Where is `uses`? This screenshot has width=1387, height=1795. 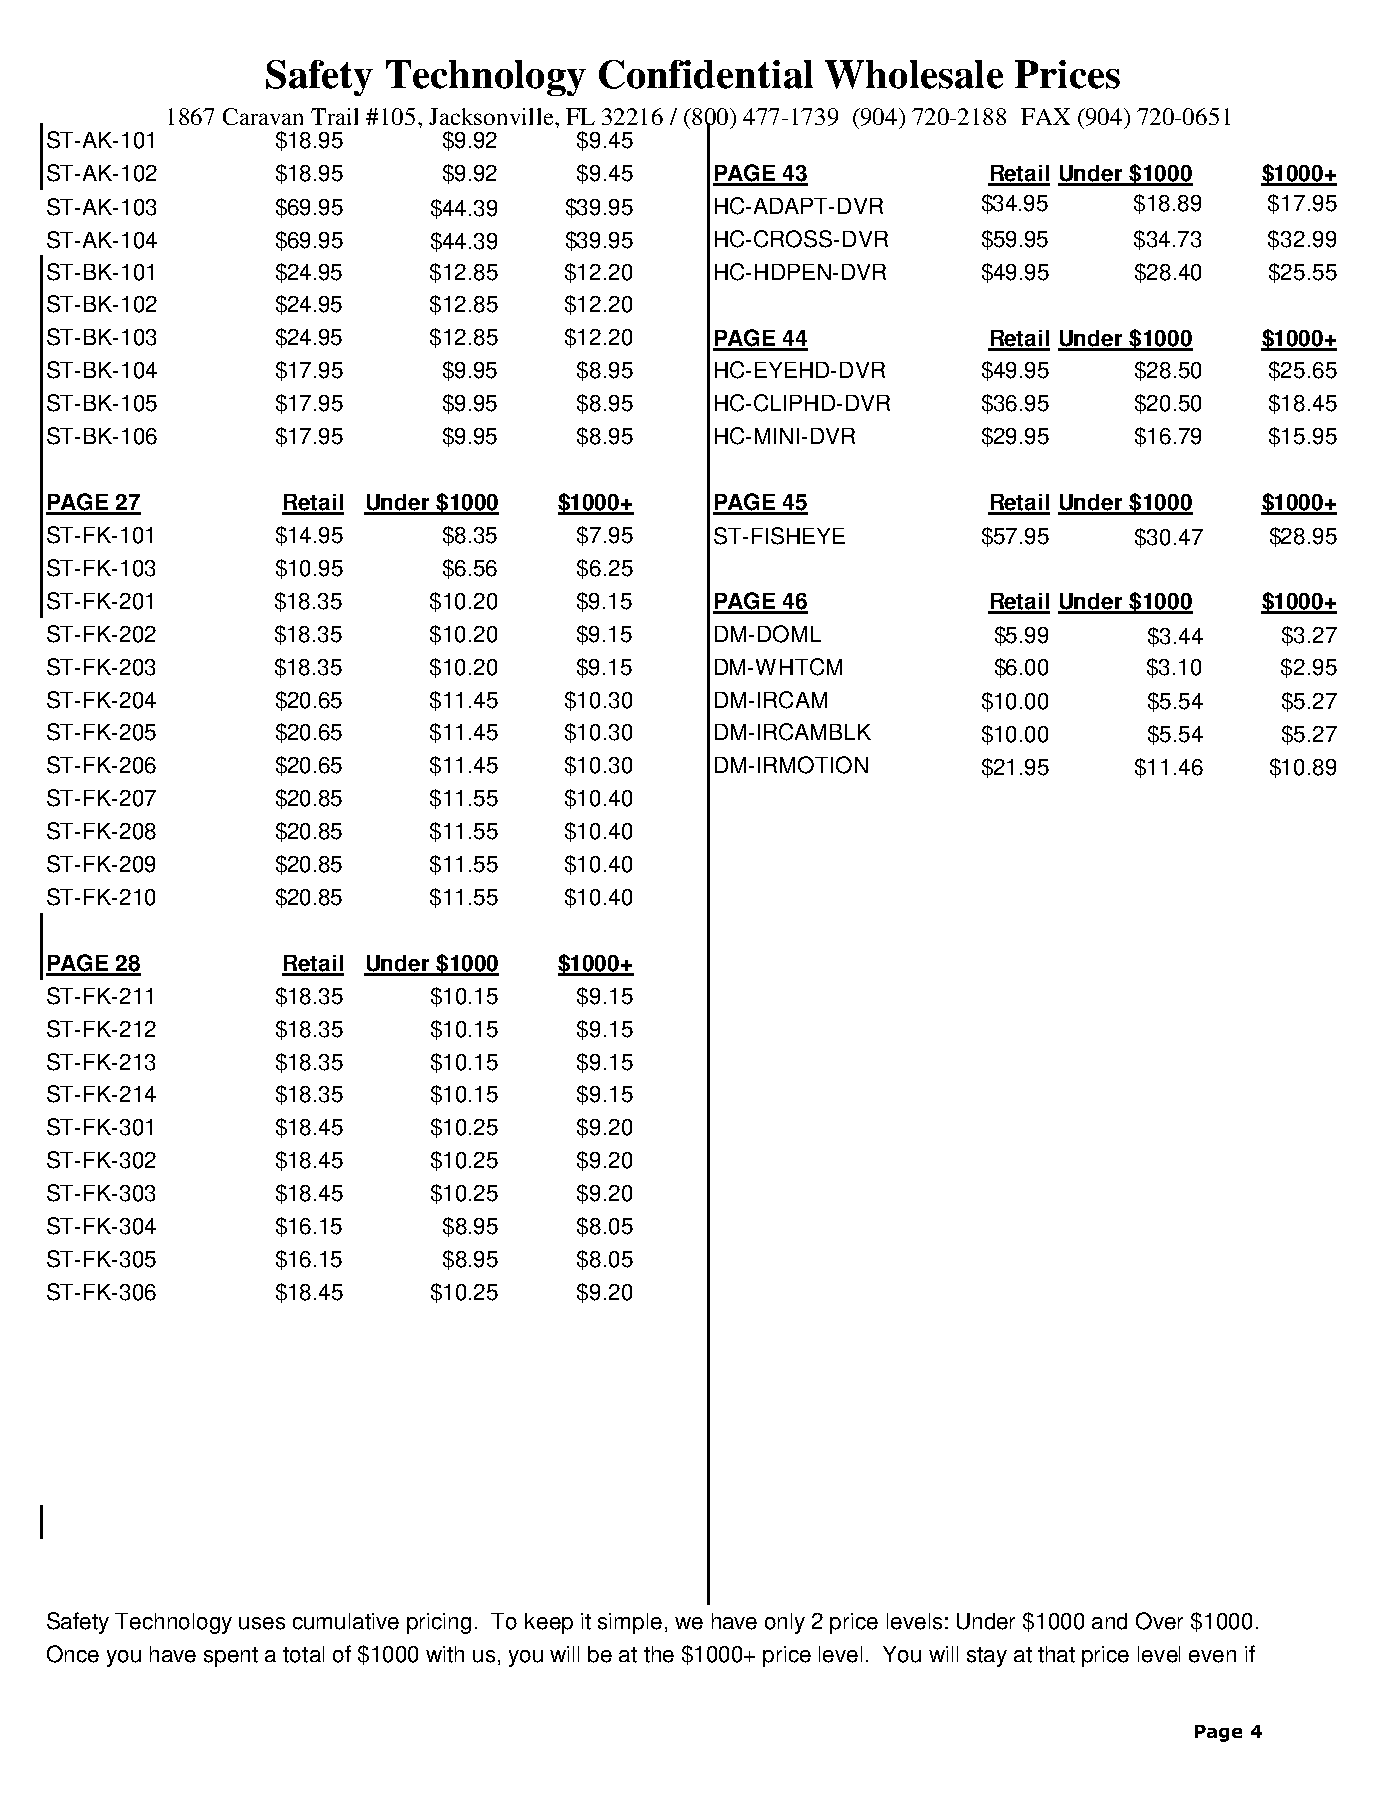 uses is located at coordinates (262, 1623).
